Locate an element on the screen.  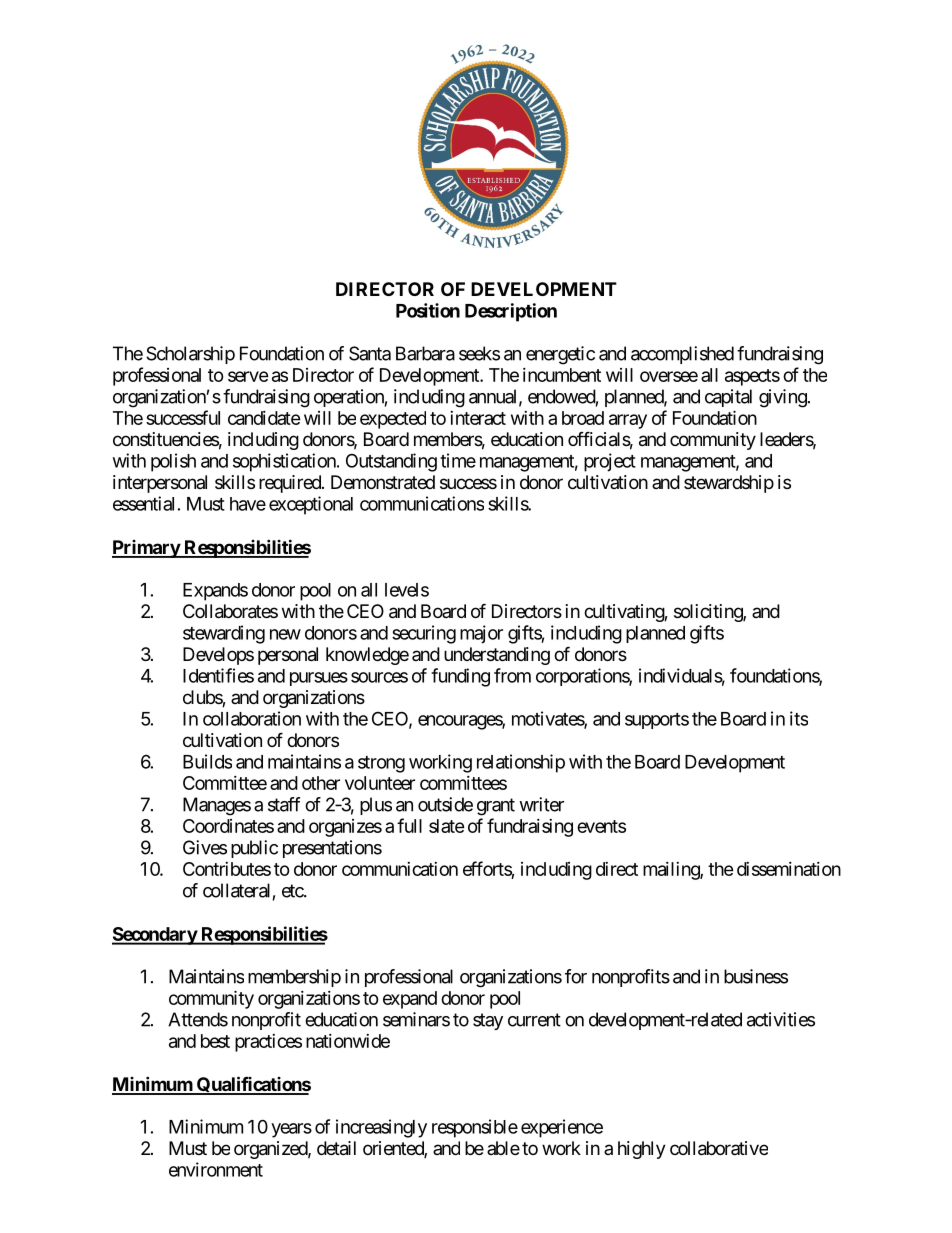
collaboration is located at coordinates (252, 718).
